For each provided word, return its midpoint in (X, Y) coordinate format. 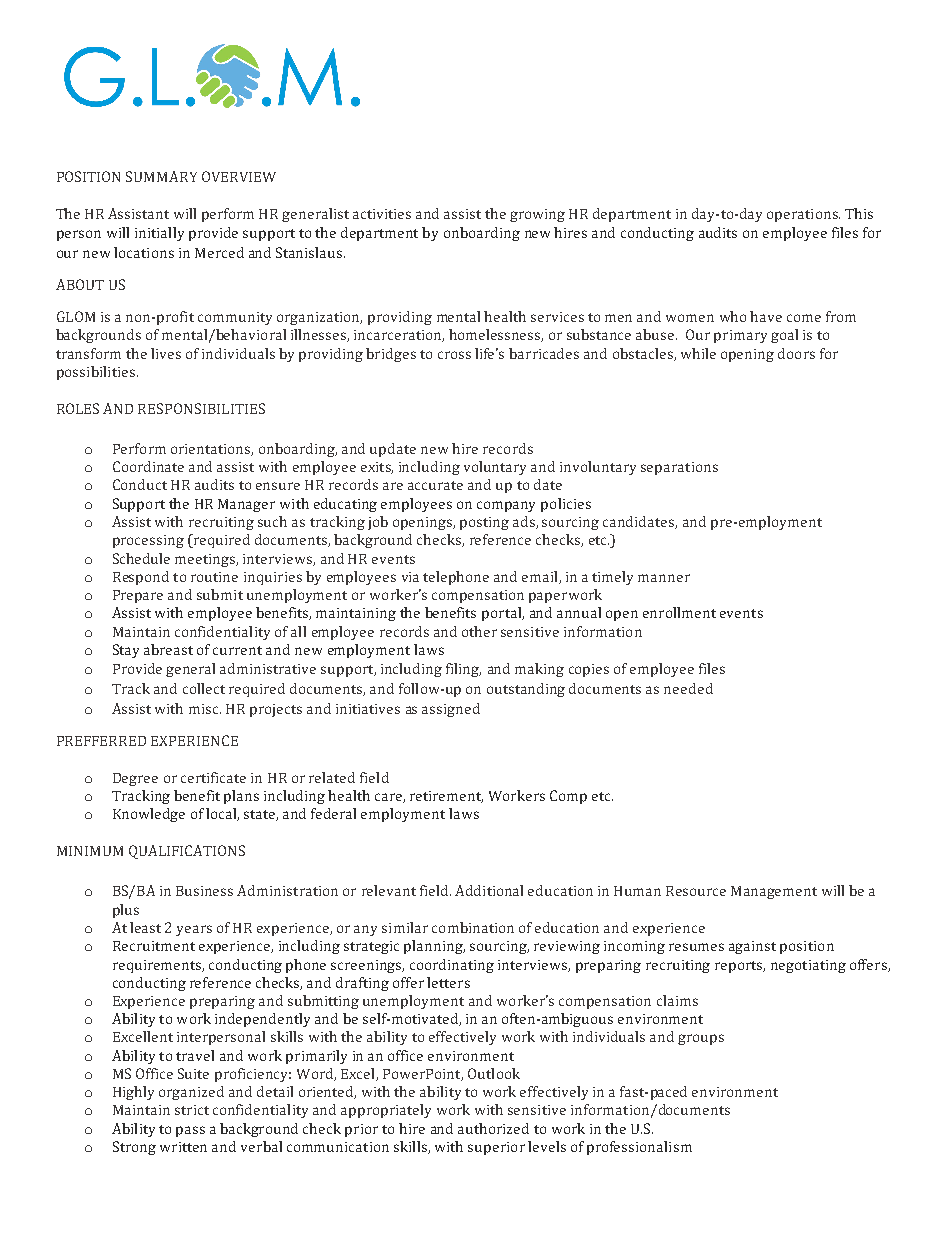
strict (192, 1110)
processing (148, 541)
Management (774, 892)
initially (159, 234)
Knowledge (149, 815)
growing (537, 215)
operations (803, 215)
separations (679, 468)
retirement (446, 797)
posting (484, 523)
